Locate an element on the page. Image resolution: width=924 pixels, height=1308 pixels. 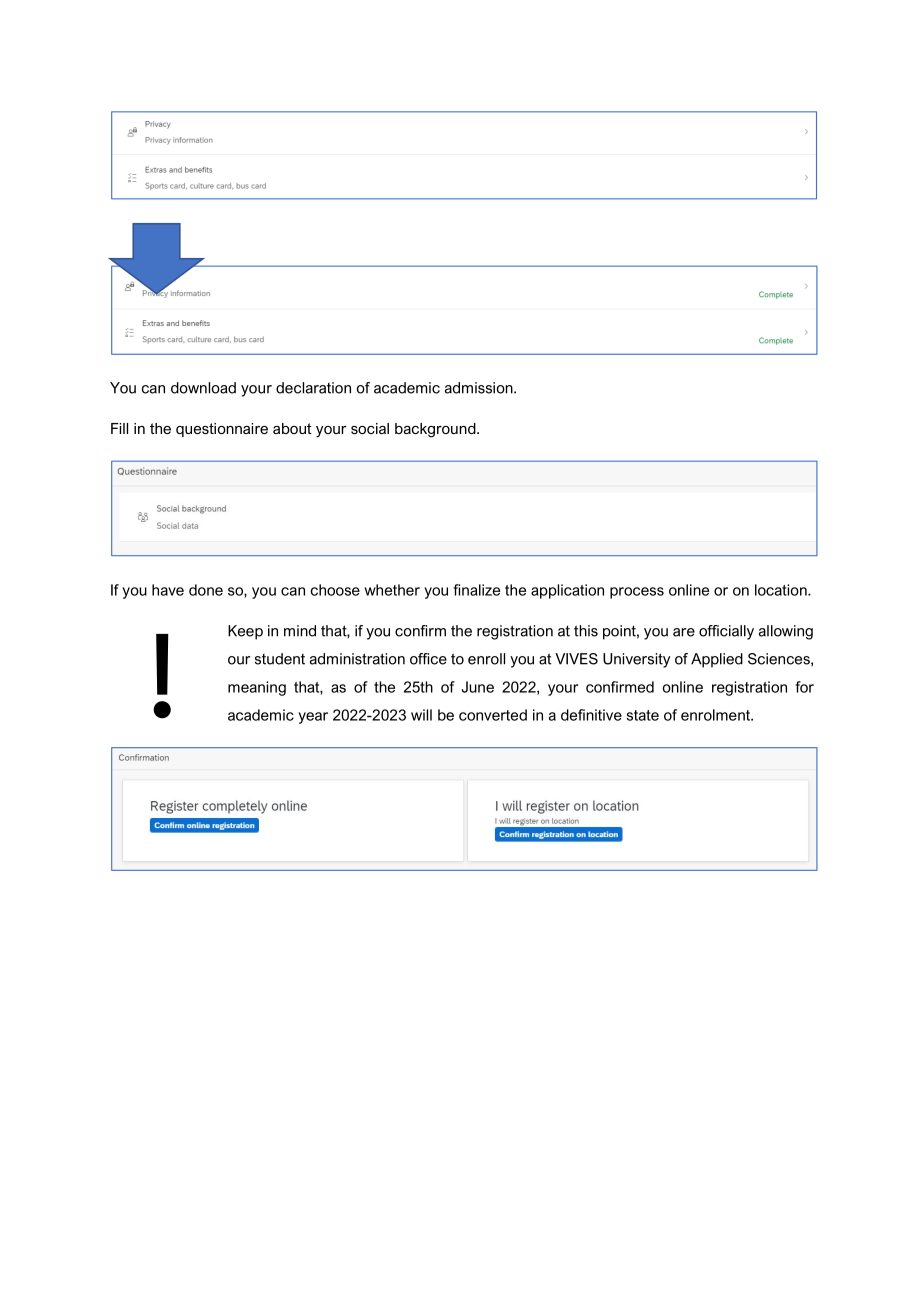
enrolment is located at coordinates (716, 715).
